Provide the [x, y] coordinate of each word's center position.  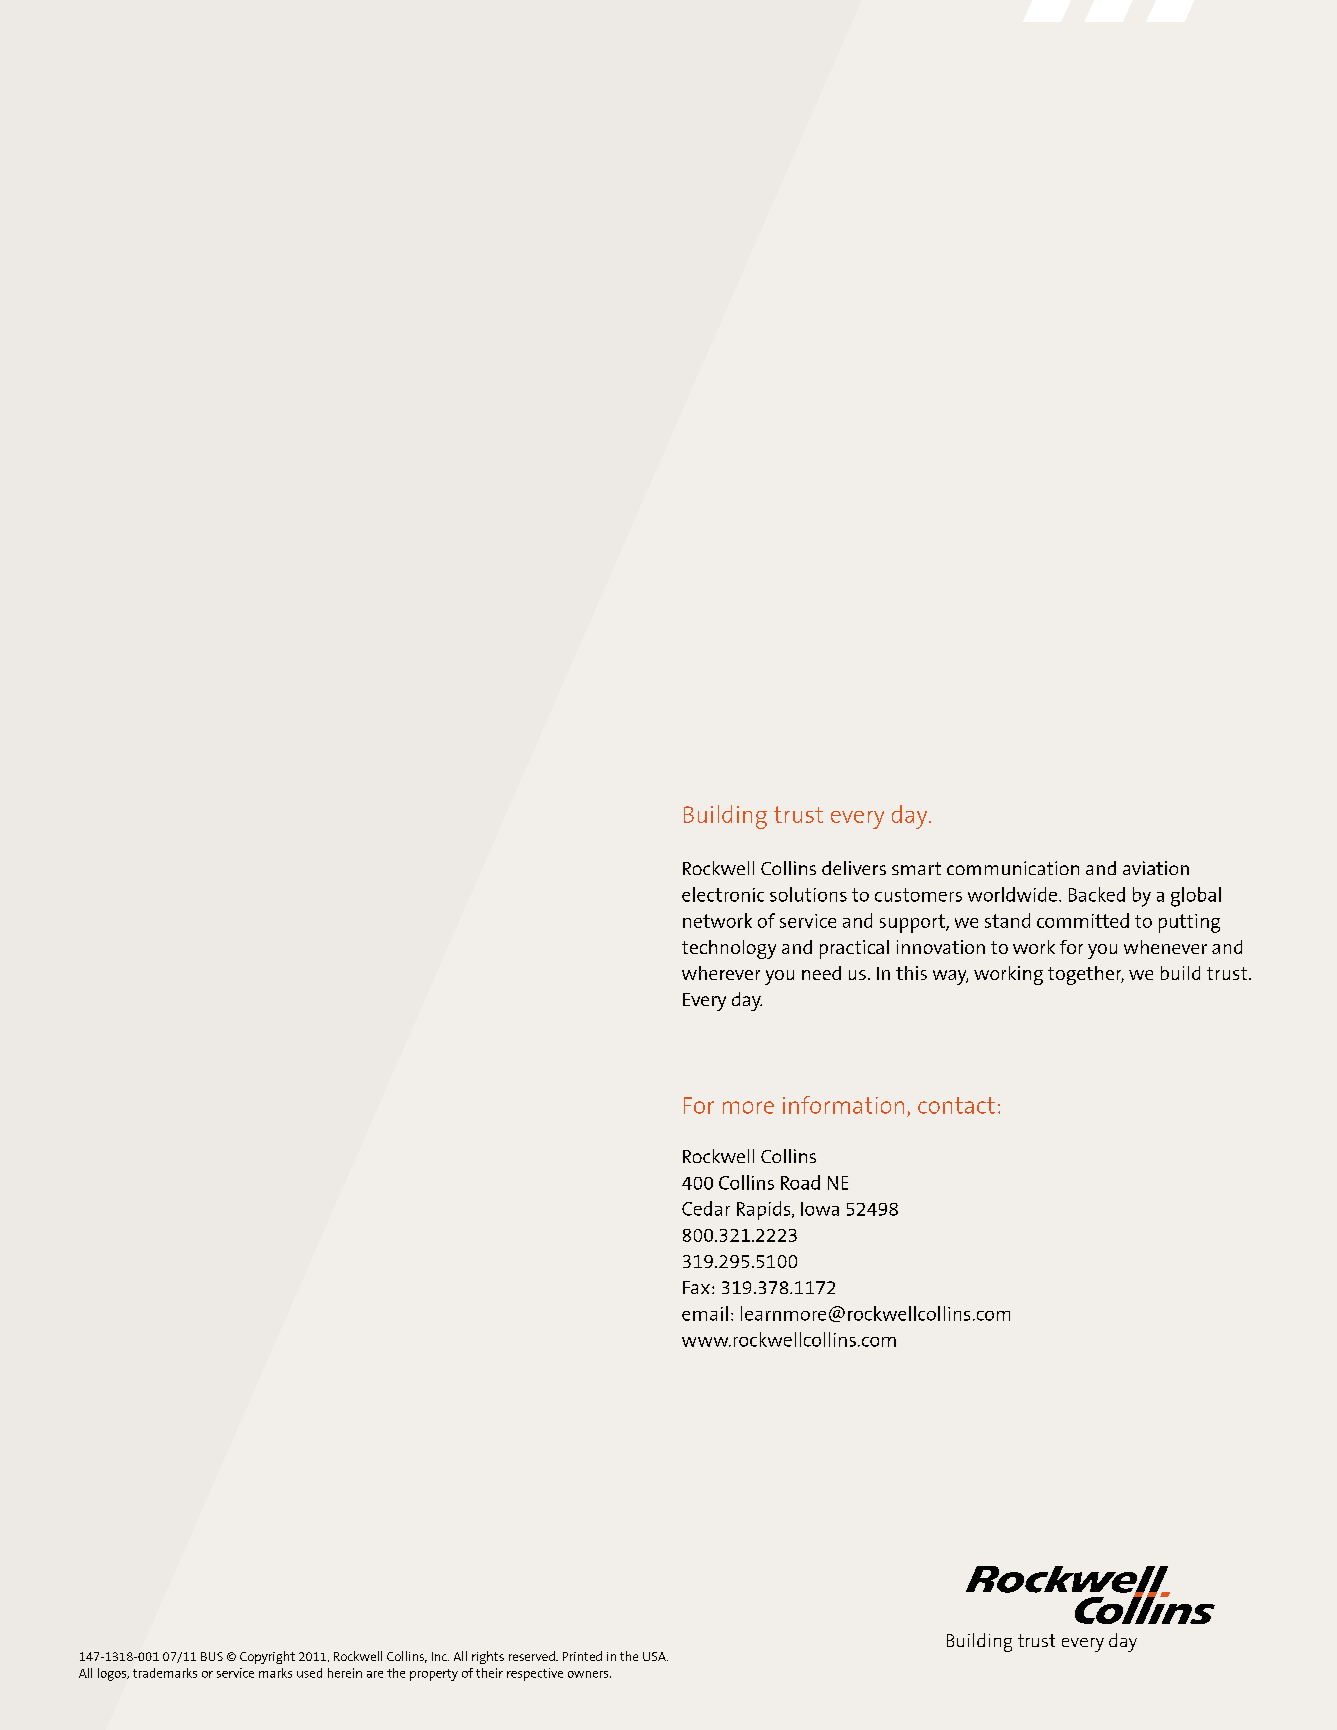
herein [345, 1673]
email [705, 1313]
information [843, 1105]
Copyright [267, 1657]
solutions [808, 894]
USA [655, 1656]
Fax [696, 1287]
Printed [582, 1656]
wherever [721, 973]
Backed [1097, 894]
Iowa [820, 1209]
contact [956, 1105]
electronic [723, 894]
